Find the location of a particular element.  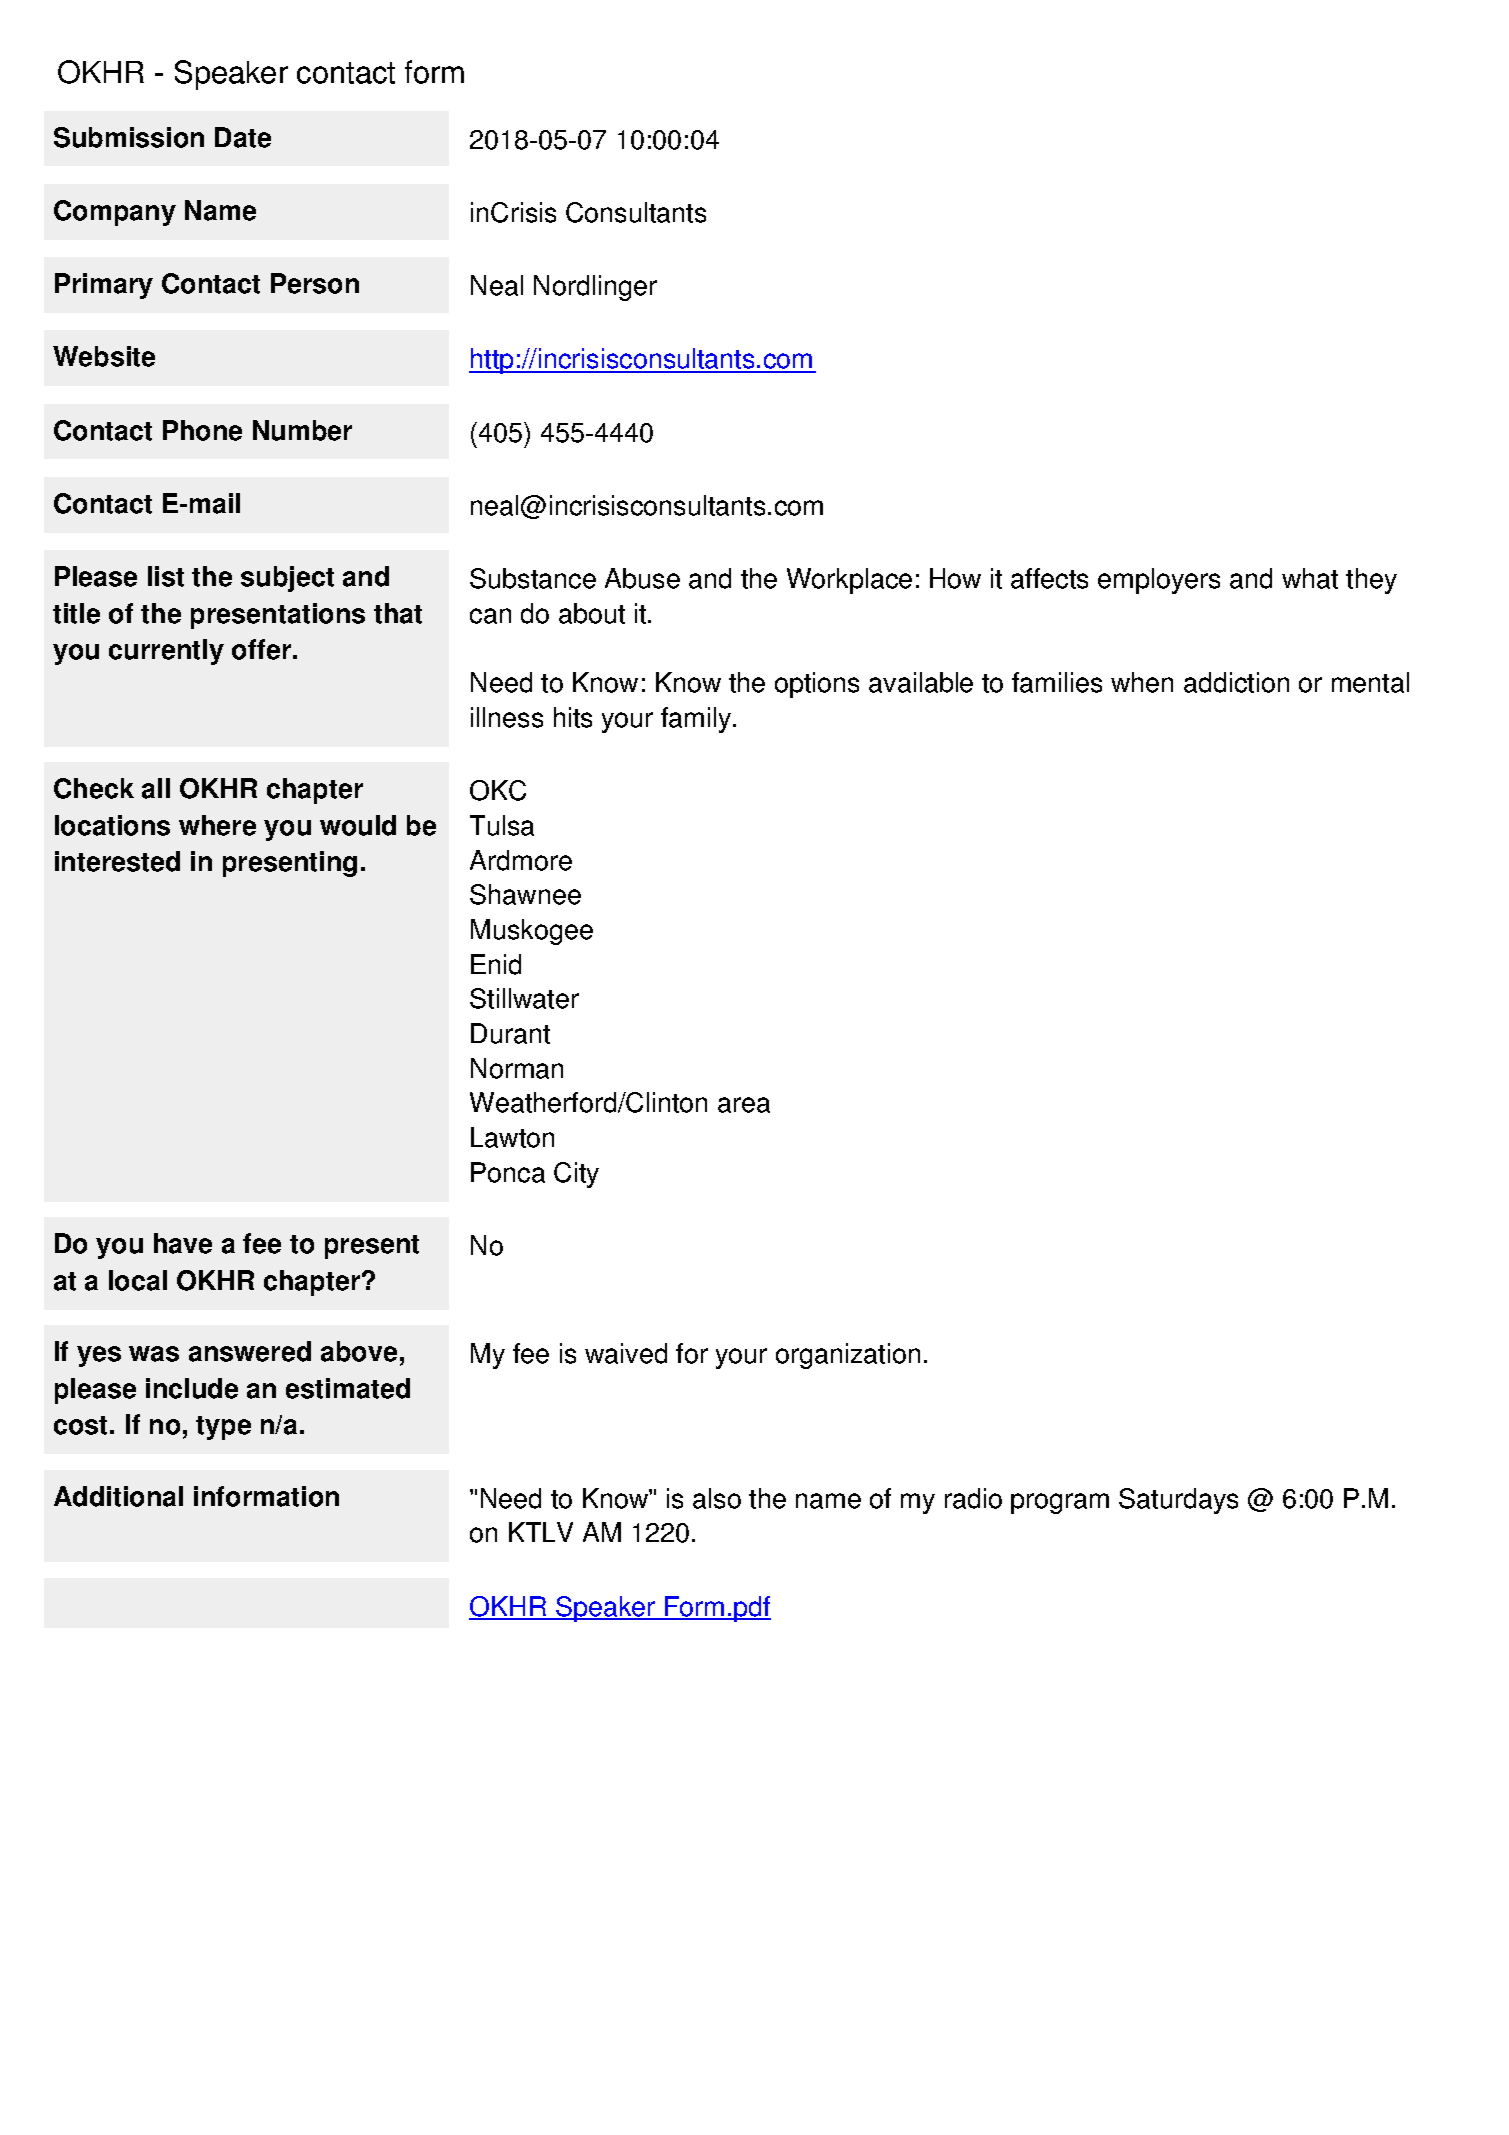

addiction is located at coordinates (1236, 682).
